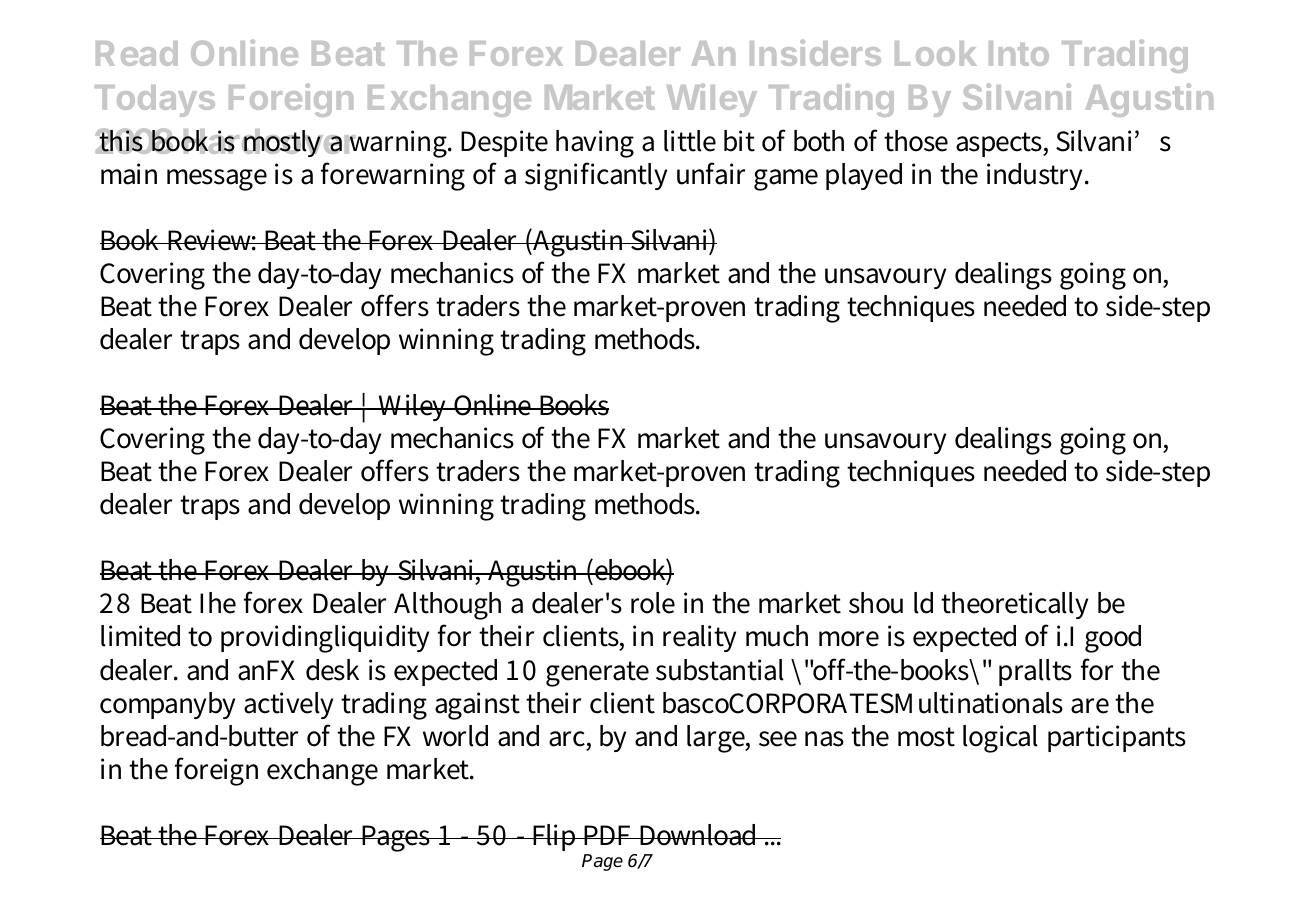 The width and height of the screenshot is (1311, 924). Describe the element at coordinates (288, 705) in the screenshot. I see `actively` at that location.
